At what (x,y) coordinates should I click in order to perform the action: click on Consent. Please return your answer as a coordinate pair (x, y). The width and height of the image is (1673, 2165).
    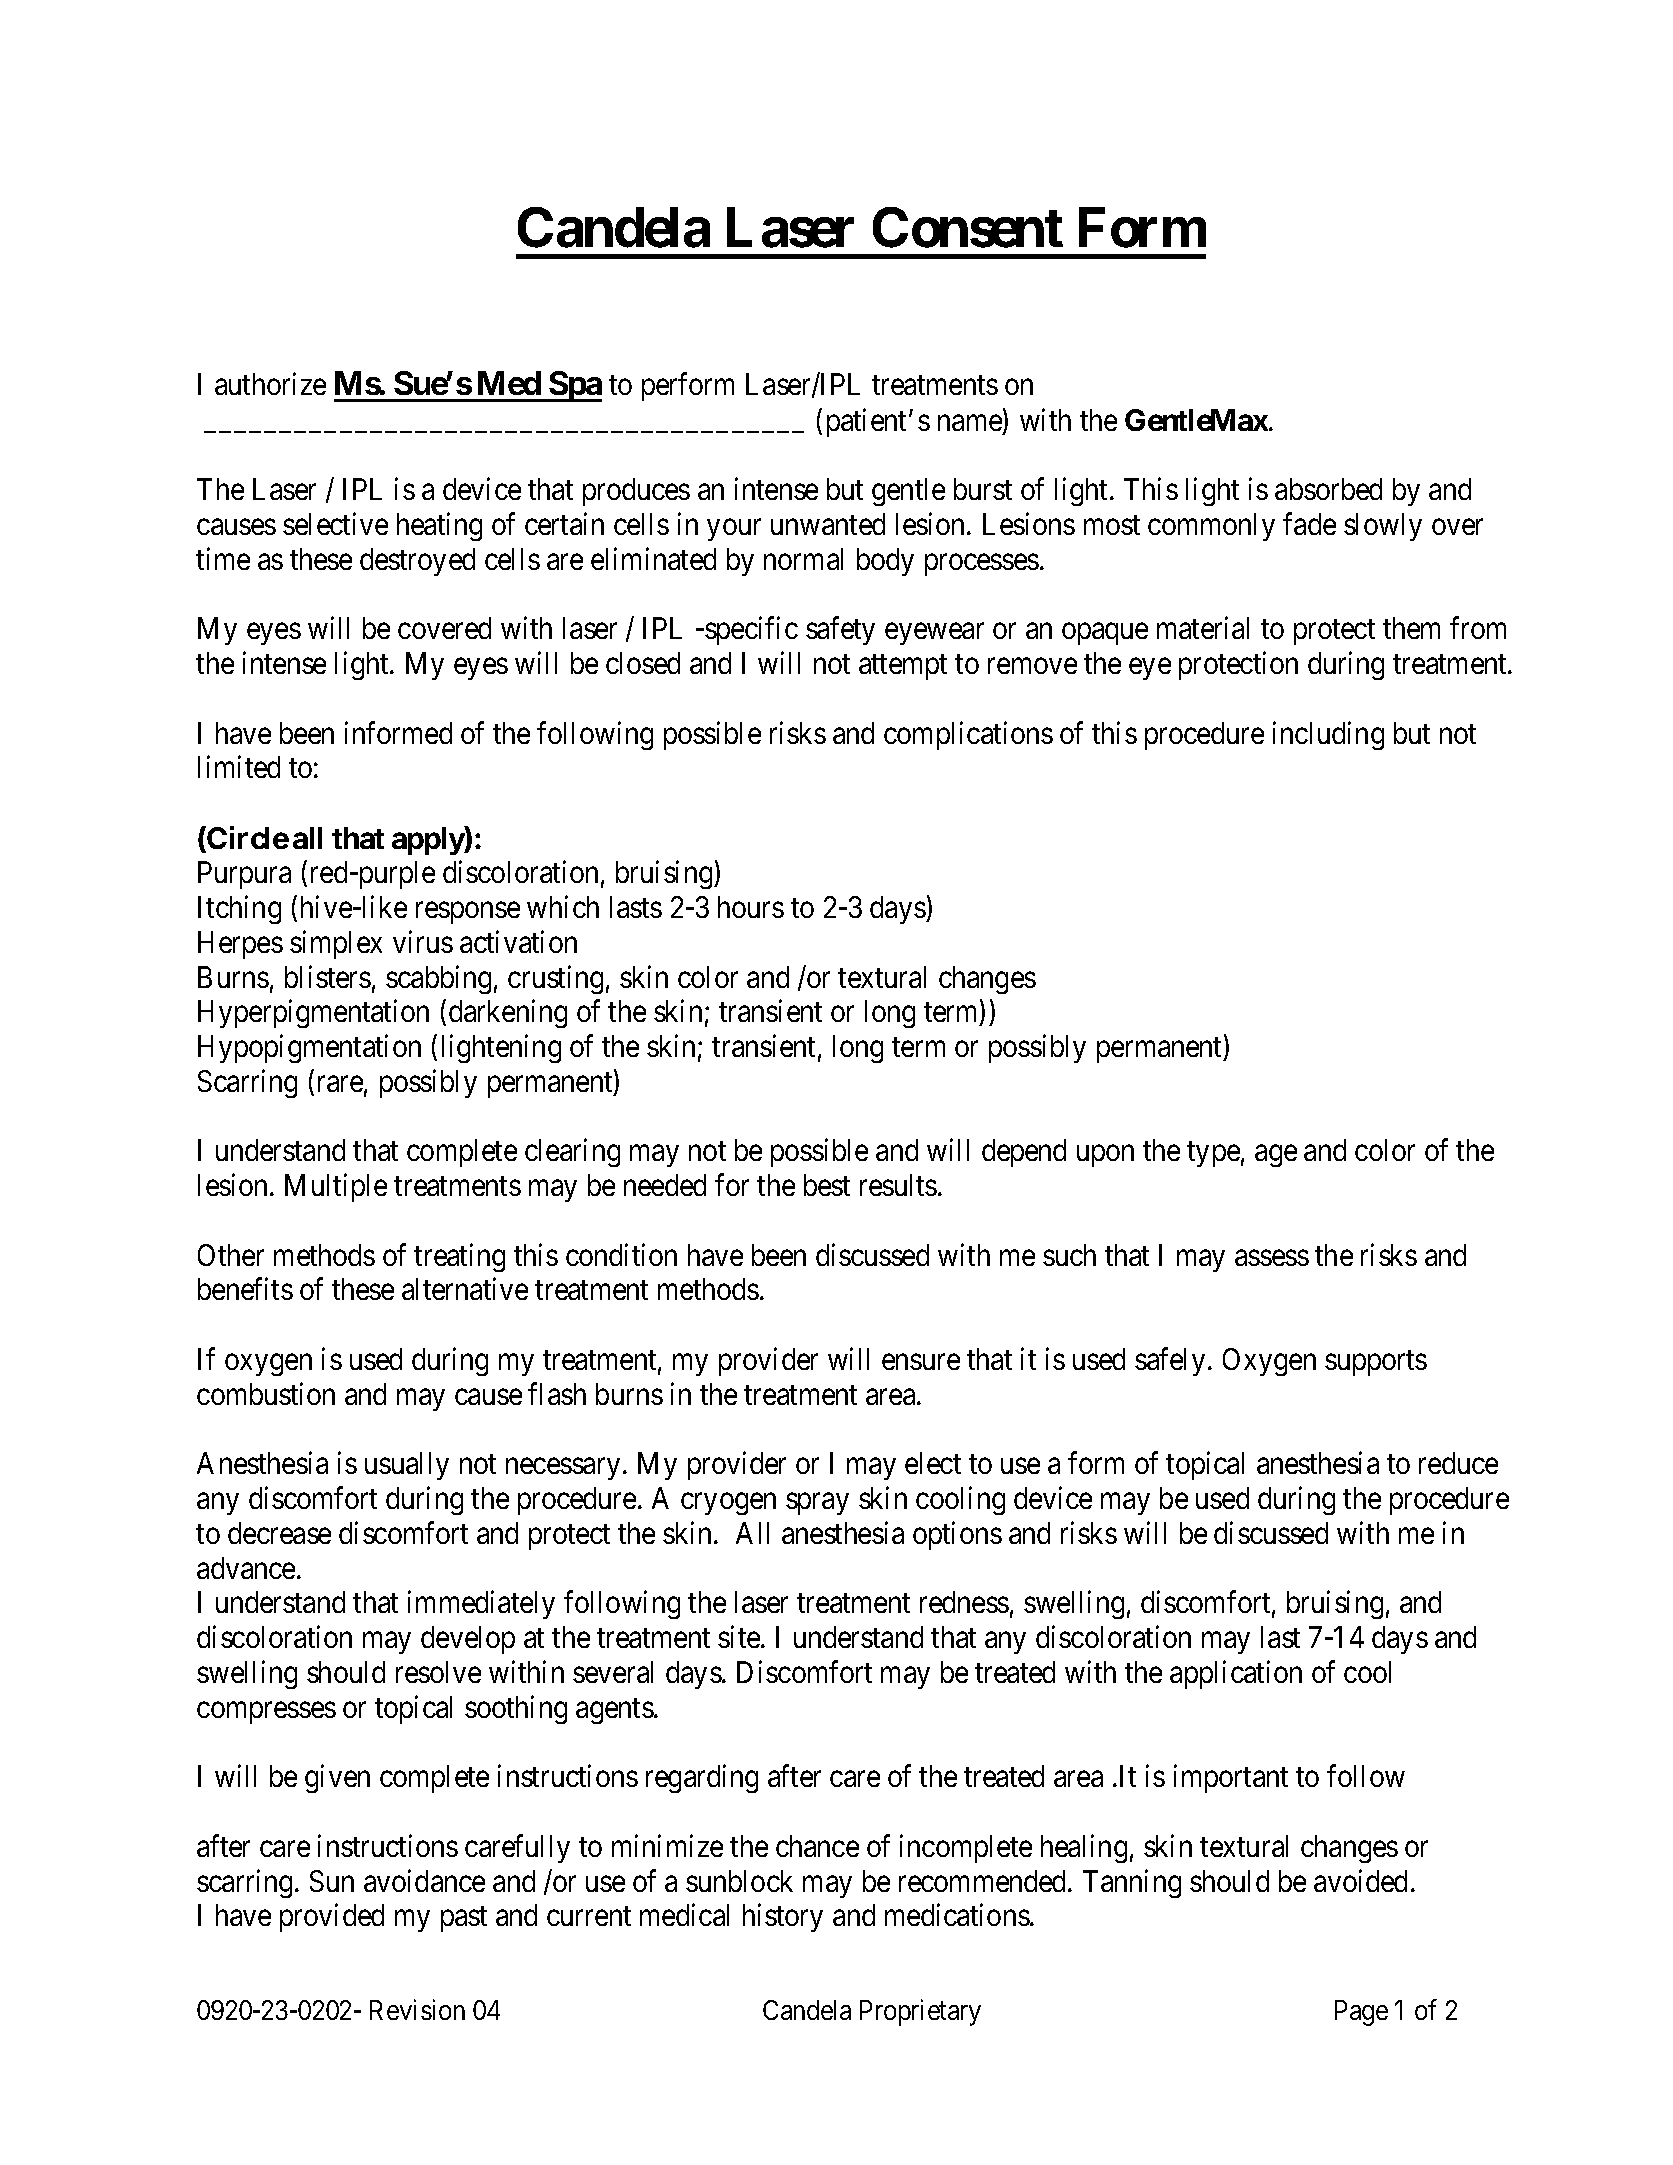
    Looking at the image, I should click on (968, 228).
